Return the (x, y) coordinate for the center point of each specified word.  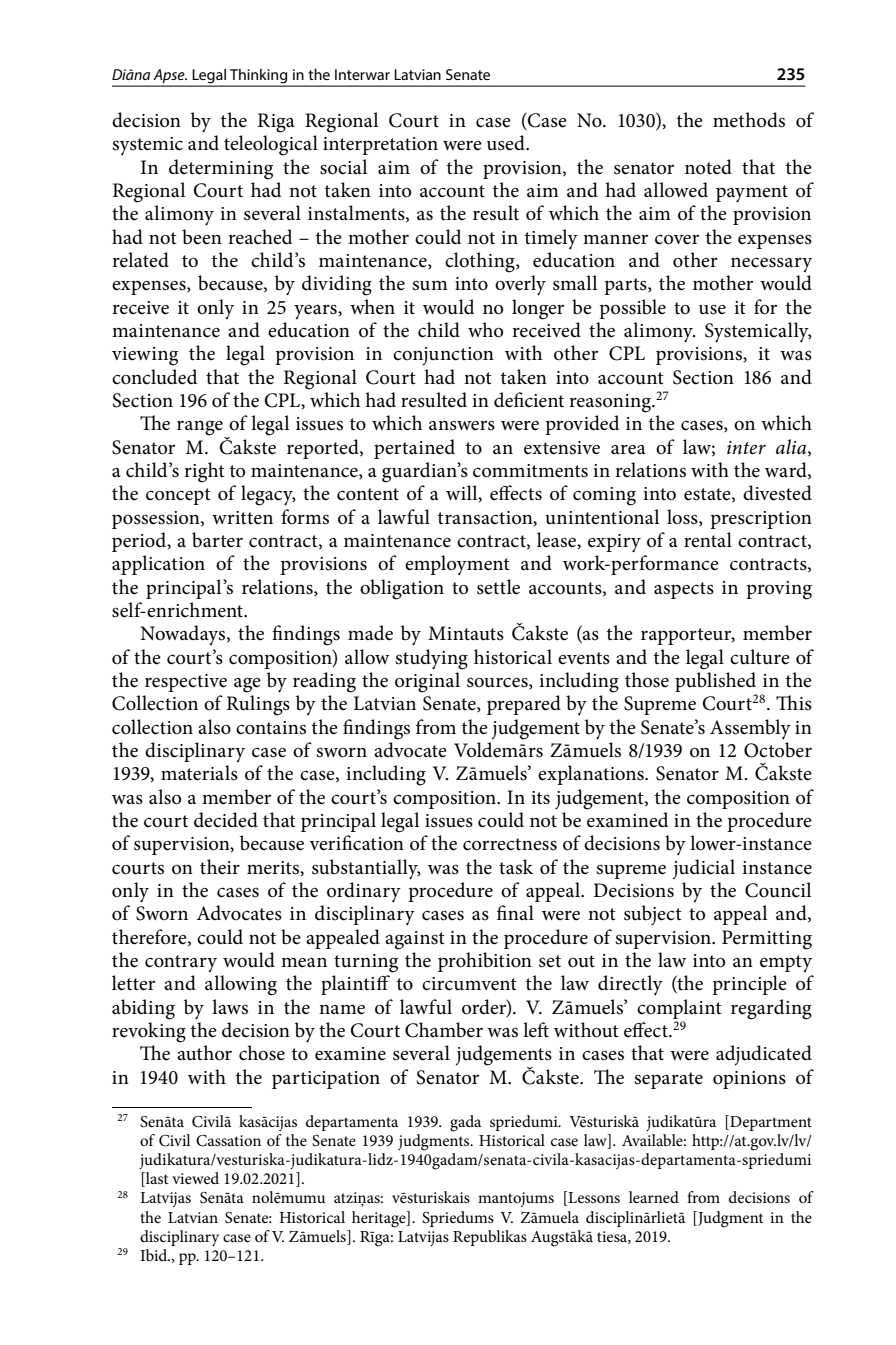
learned (654, 1197)
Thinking (259, 77)
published (715, 682)
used (507, 143)
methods (749, 120)
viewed (195, 1178)
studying (431, 659)
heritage (380, 1219)
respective (186, 683)
